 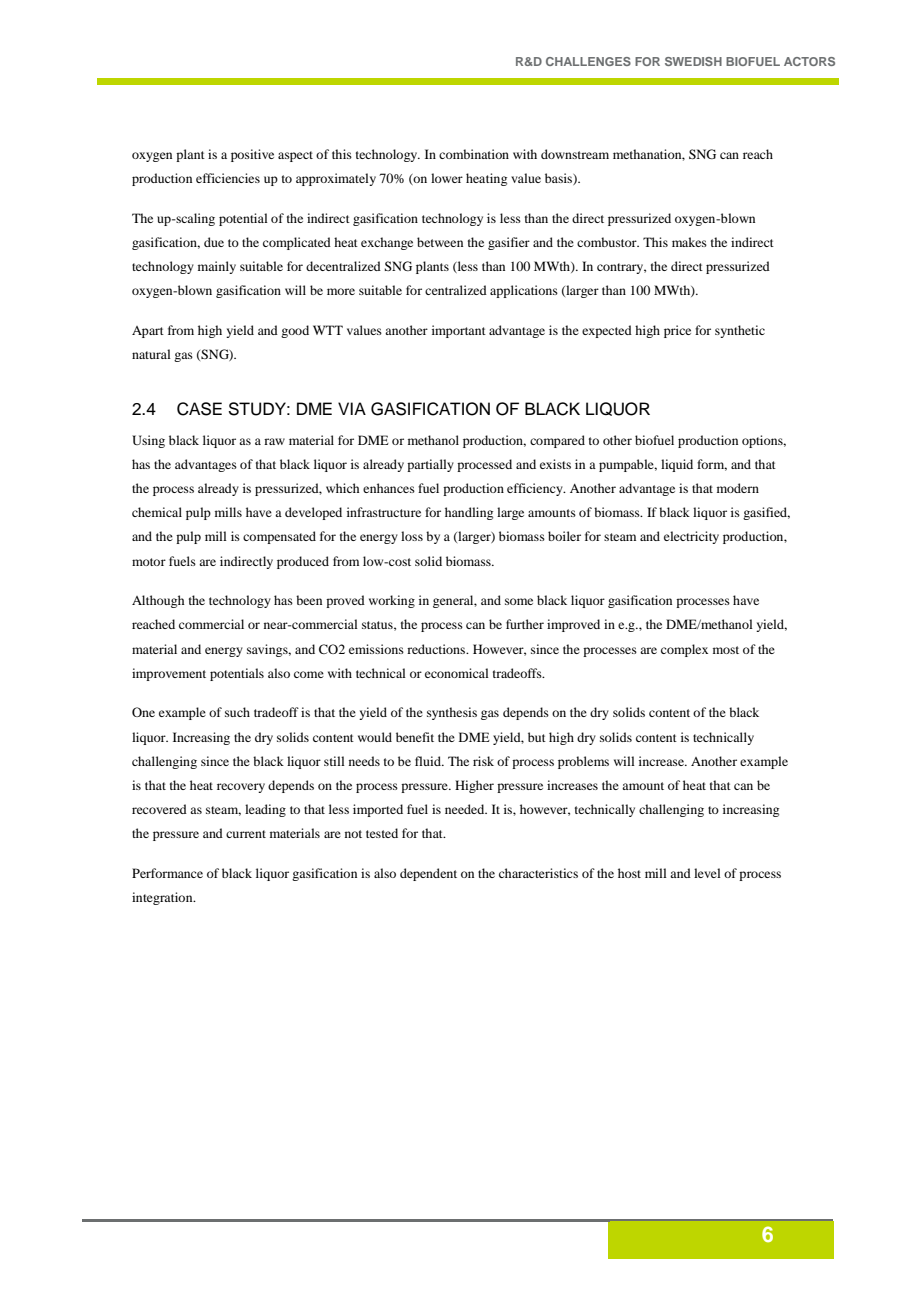 I want to click on SWEDISH, so click(x=693, y=61).
